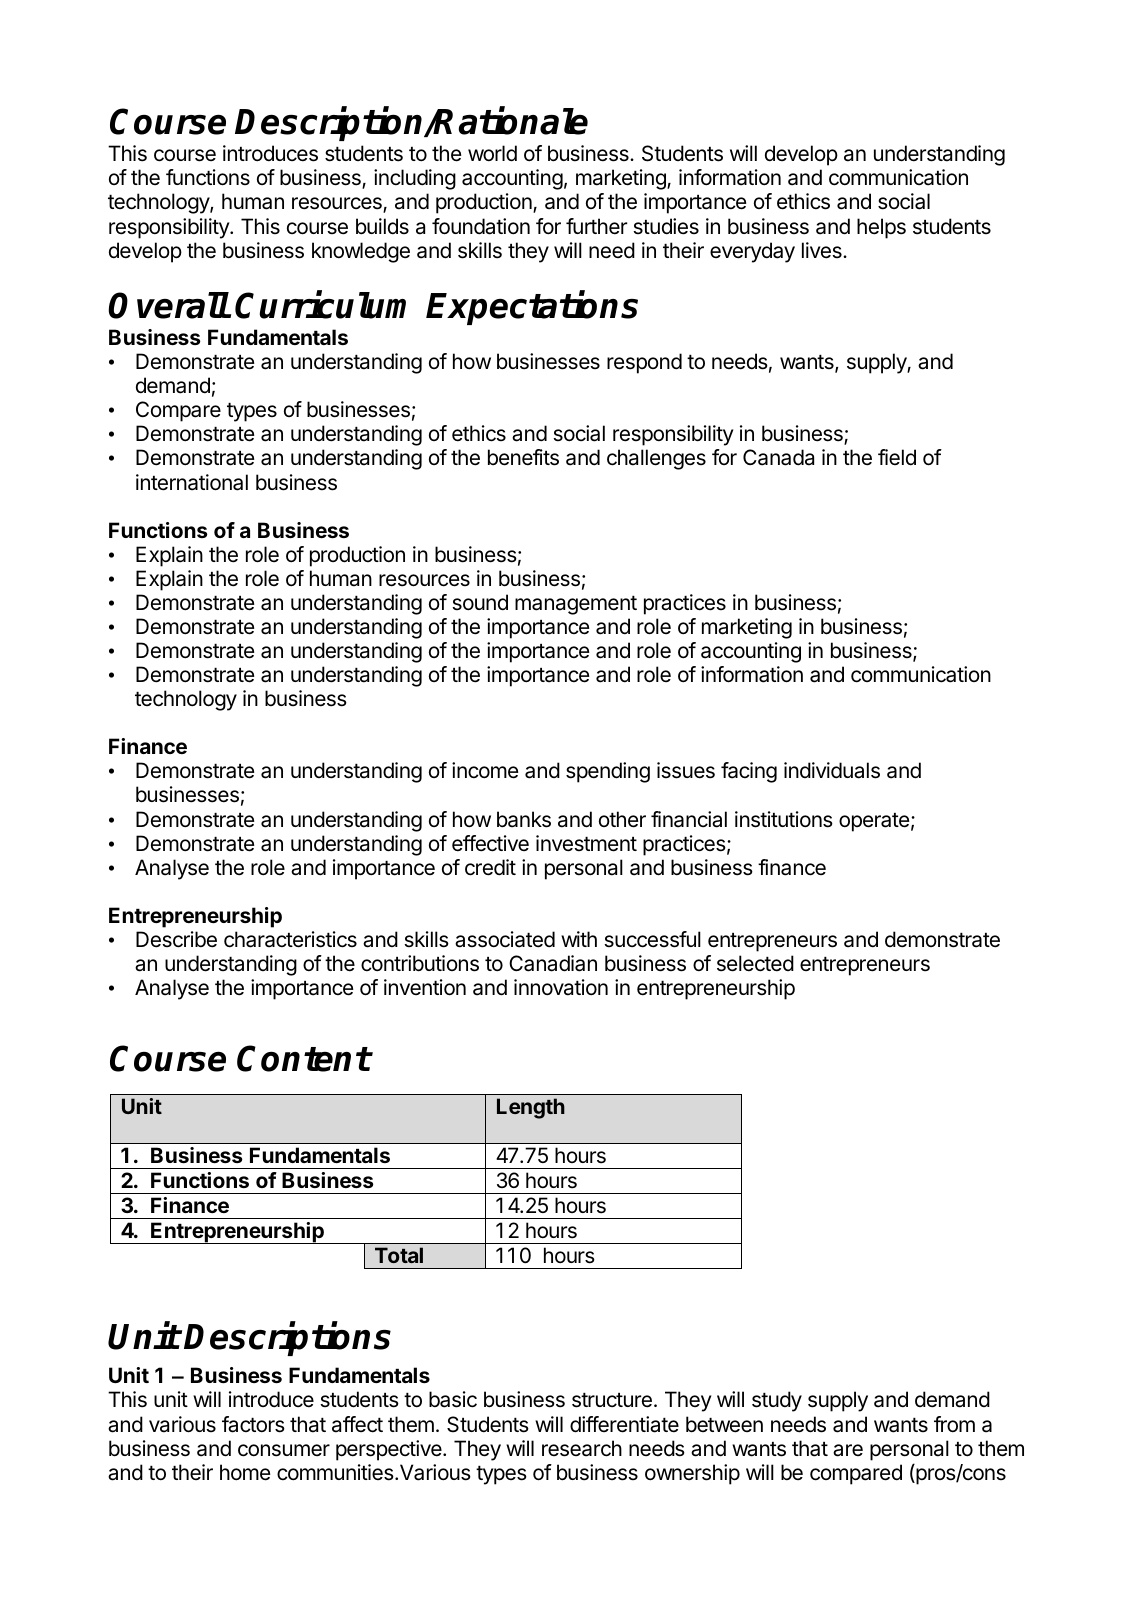 The height and width of the page is (1602, 1133). I want to click on Total, so click(399, 1255).
